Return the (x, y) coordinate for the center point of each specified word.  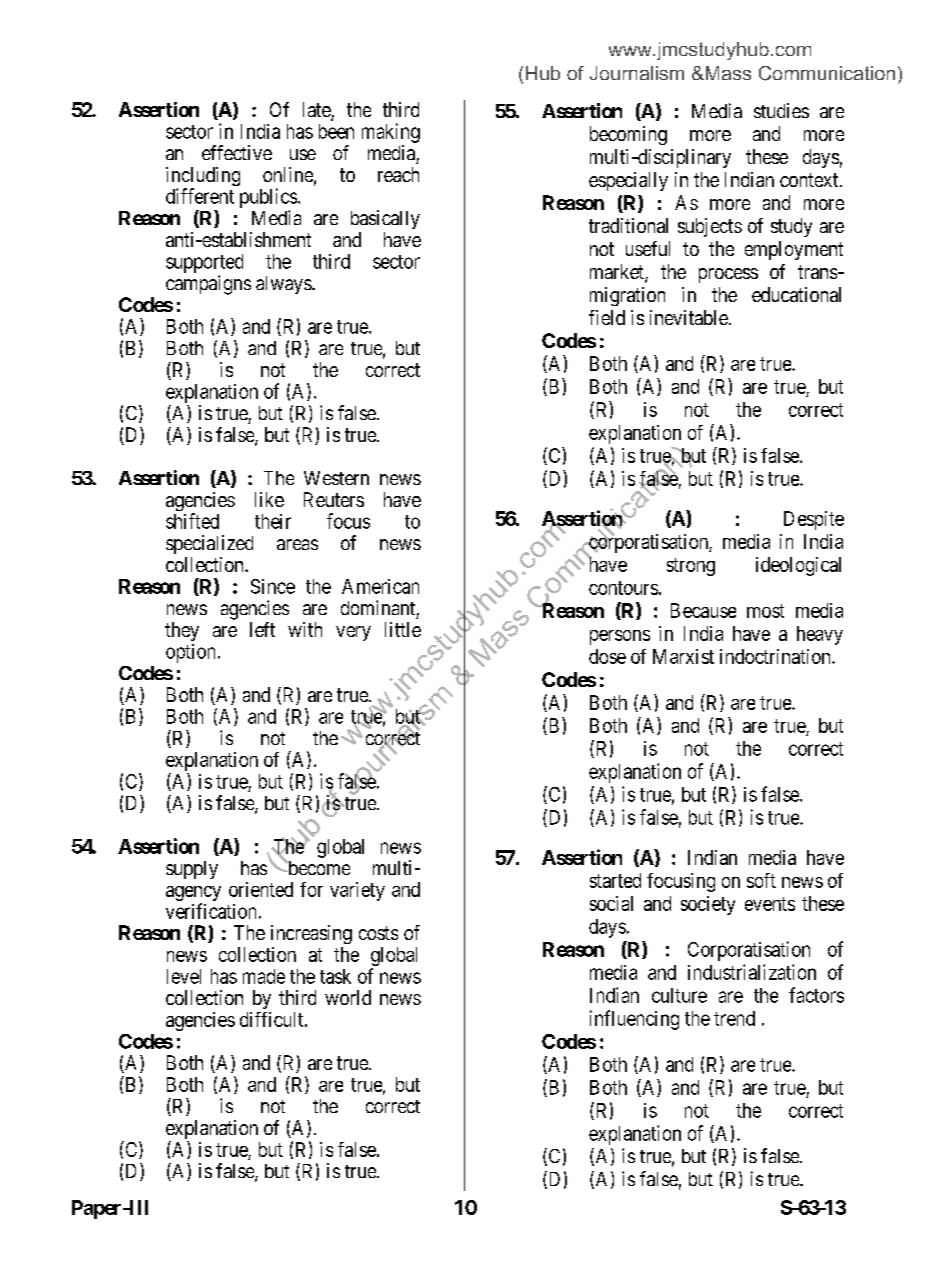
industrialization (752, 972)
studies (781, 110)
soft (761, 880)
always (284, 285)
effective (237, 152)
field (607, 317)
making (391, 133)
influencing (634, 1020)
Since (273, 586)
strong (691, 567)
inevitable (689, 317)
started (615, 880)
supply (192, 870)
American (380, 586)
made (264, 976)
